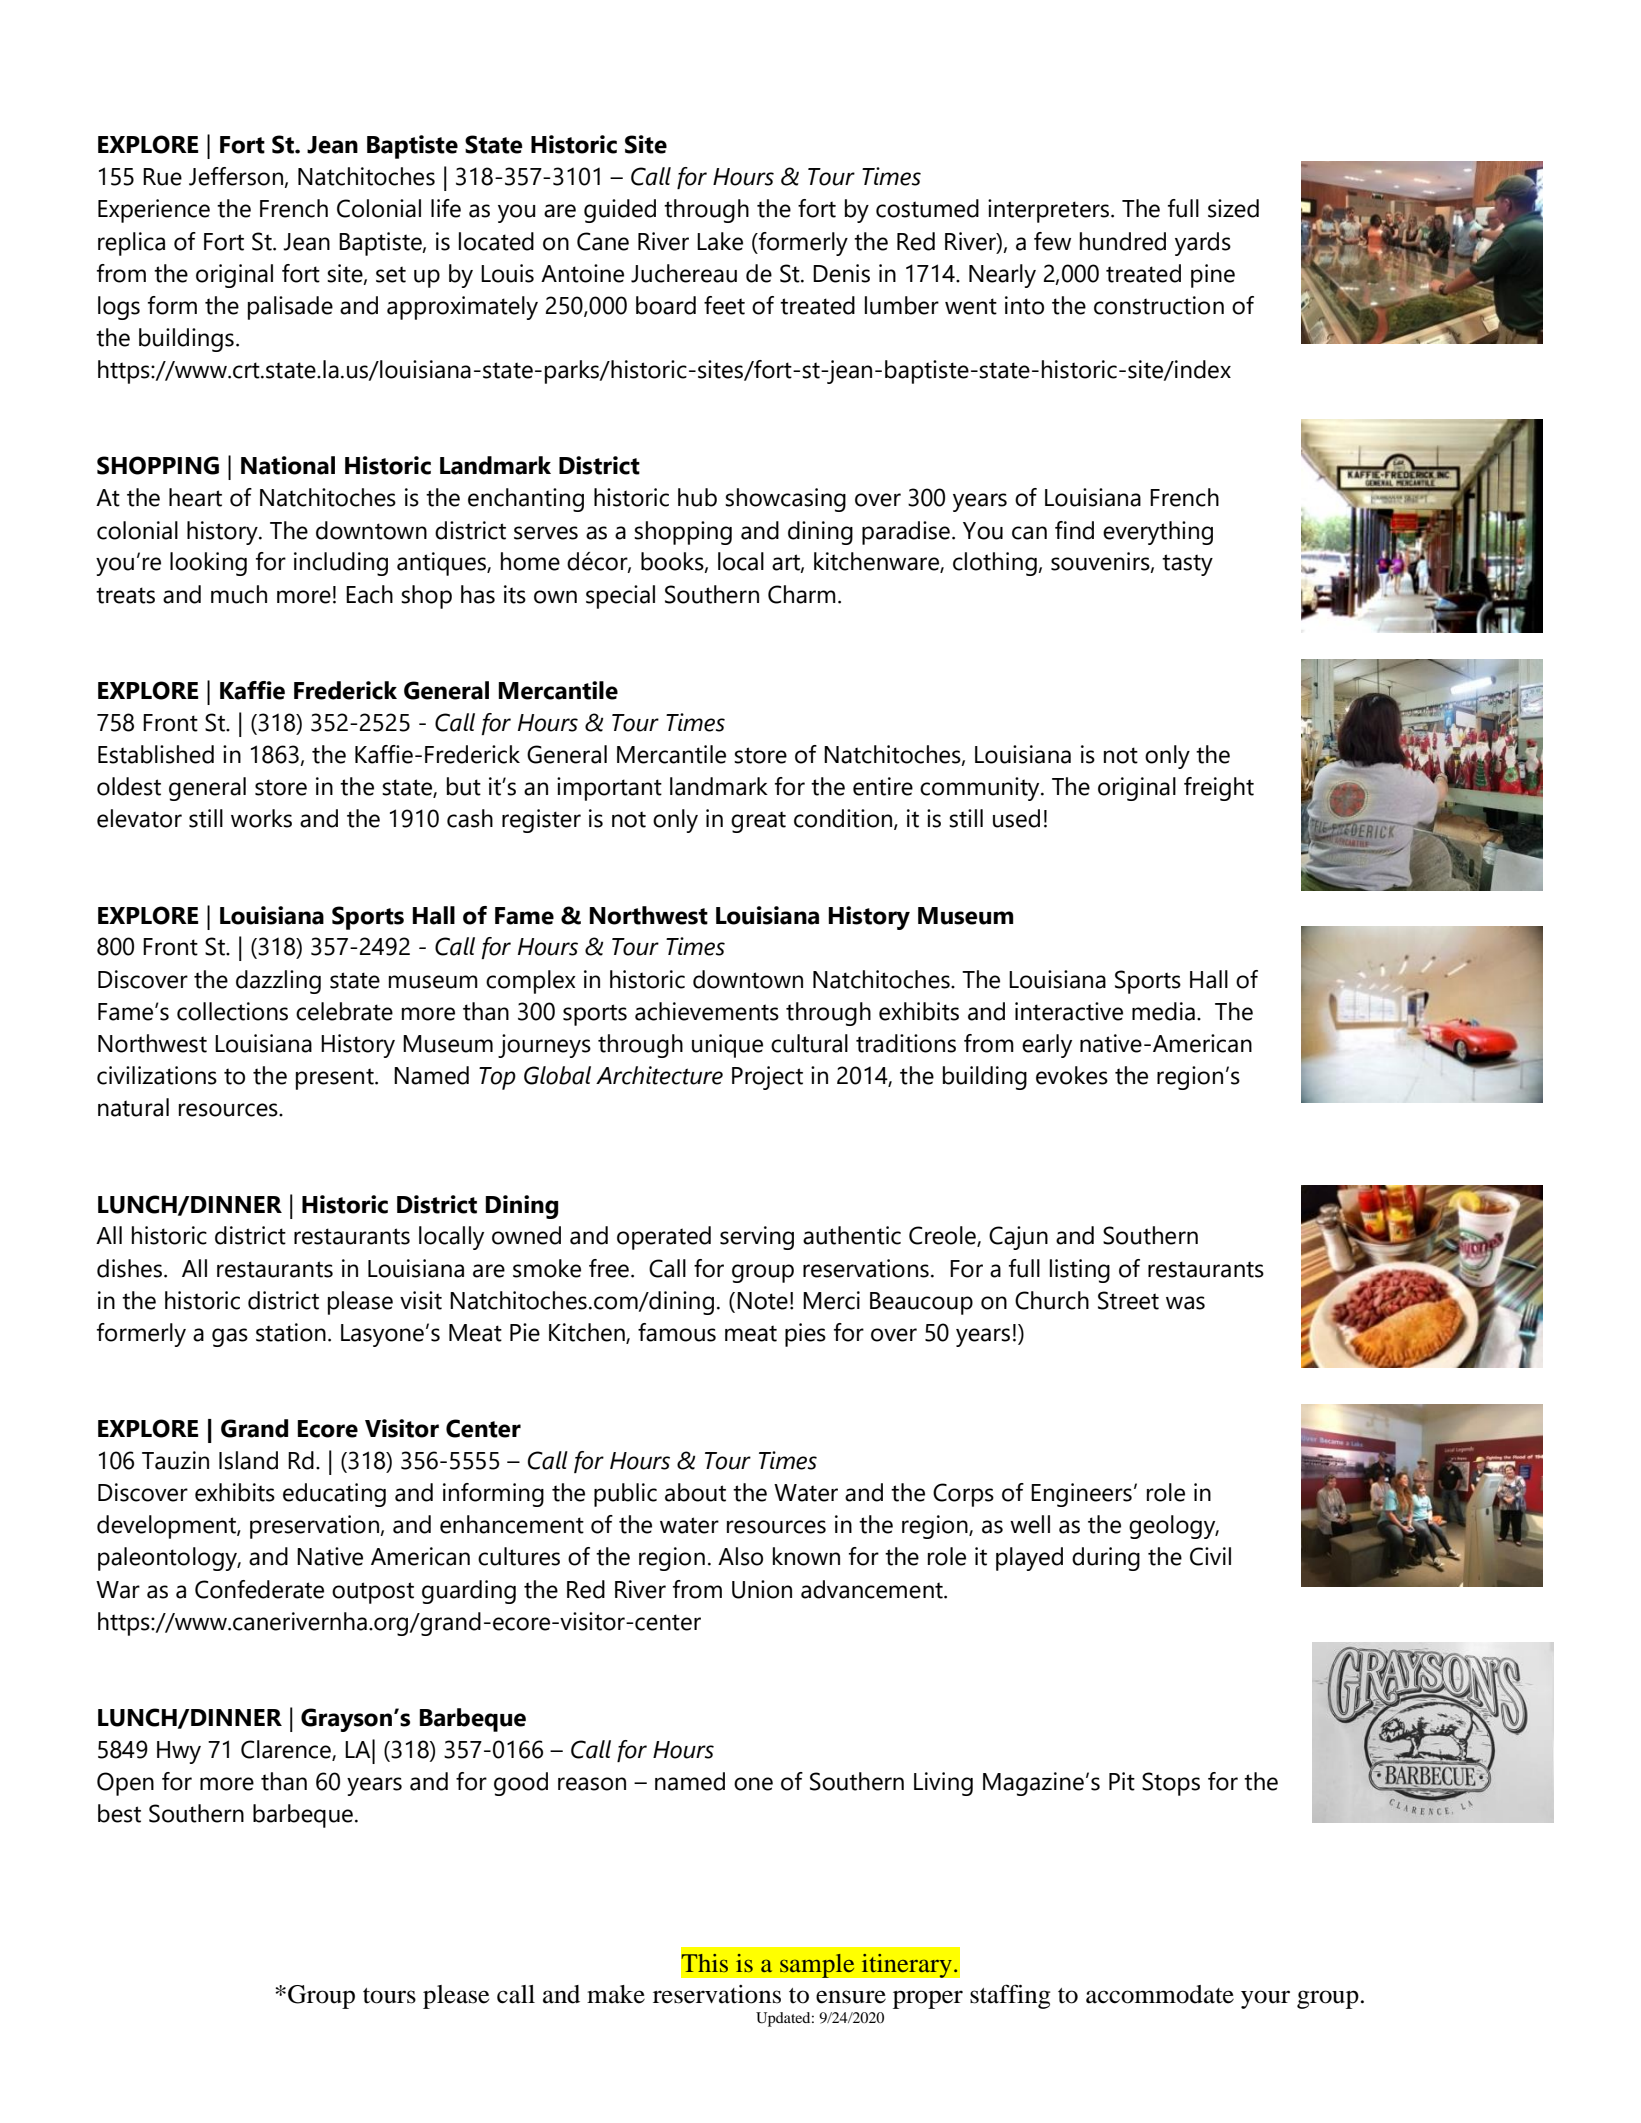 This screenshot has height=2123, width=1641. I want to click on used, so click(1016, 818).
